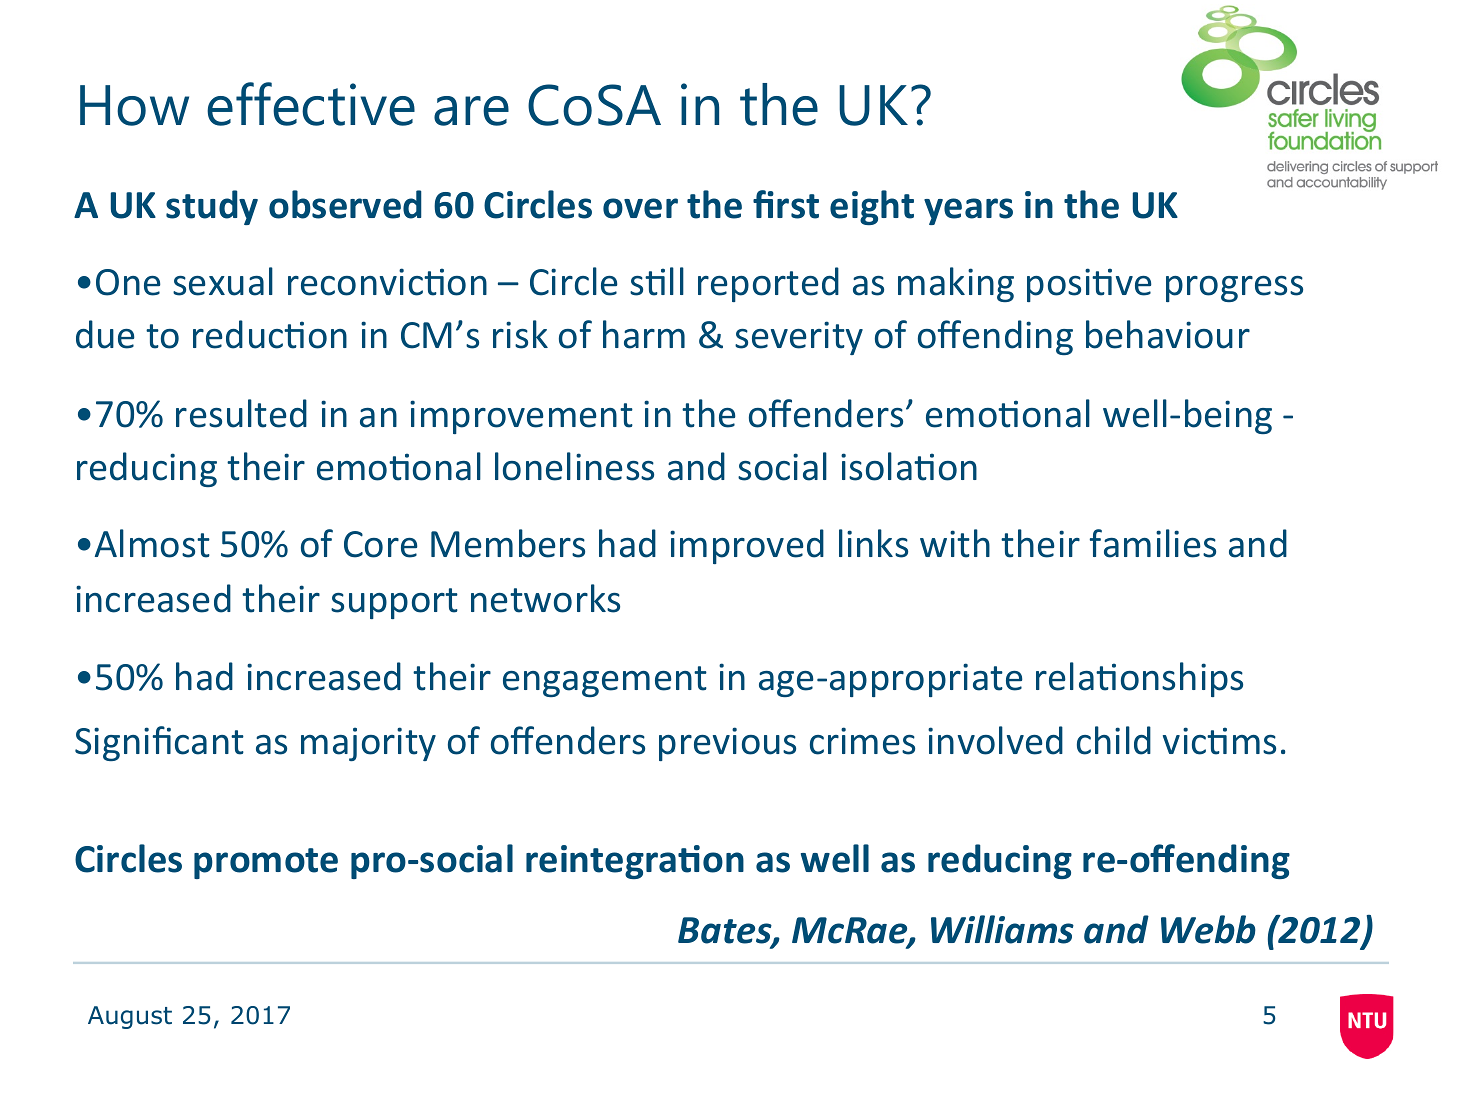  What do you see at coordinates (241, 413) in the screenshot?
I see `resulted` at bounding box center [241, 413].
